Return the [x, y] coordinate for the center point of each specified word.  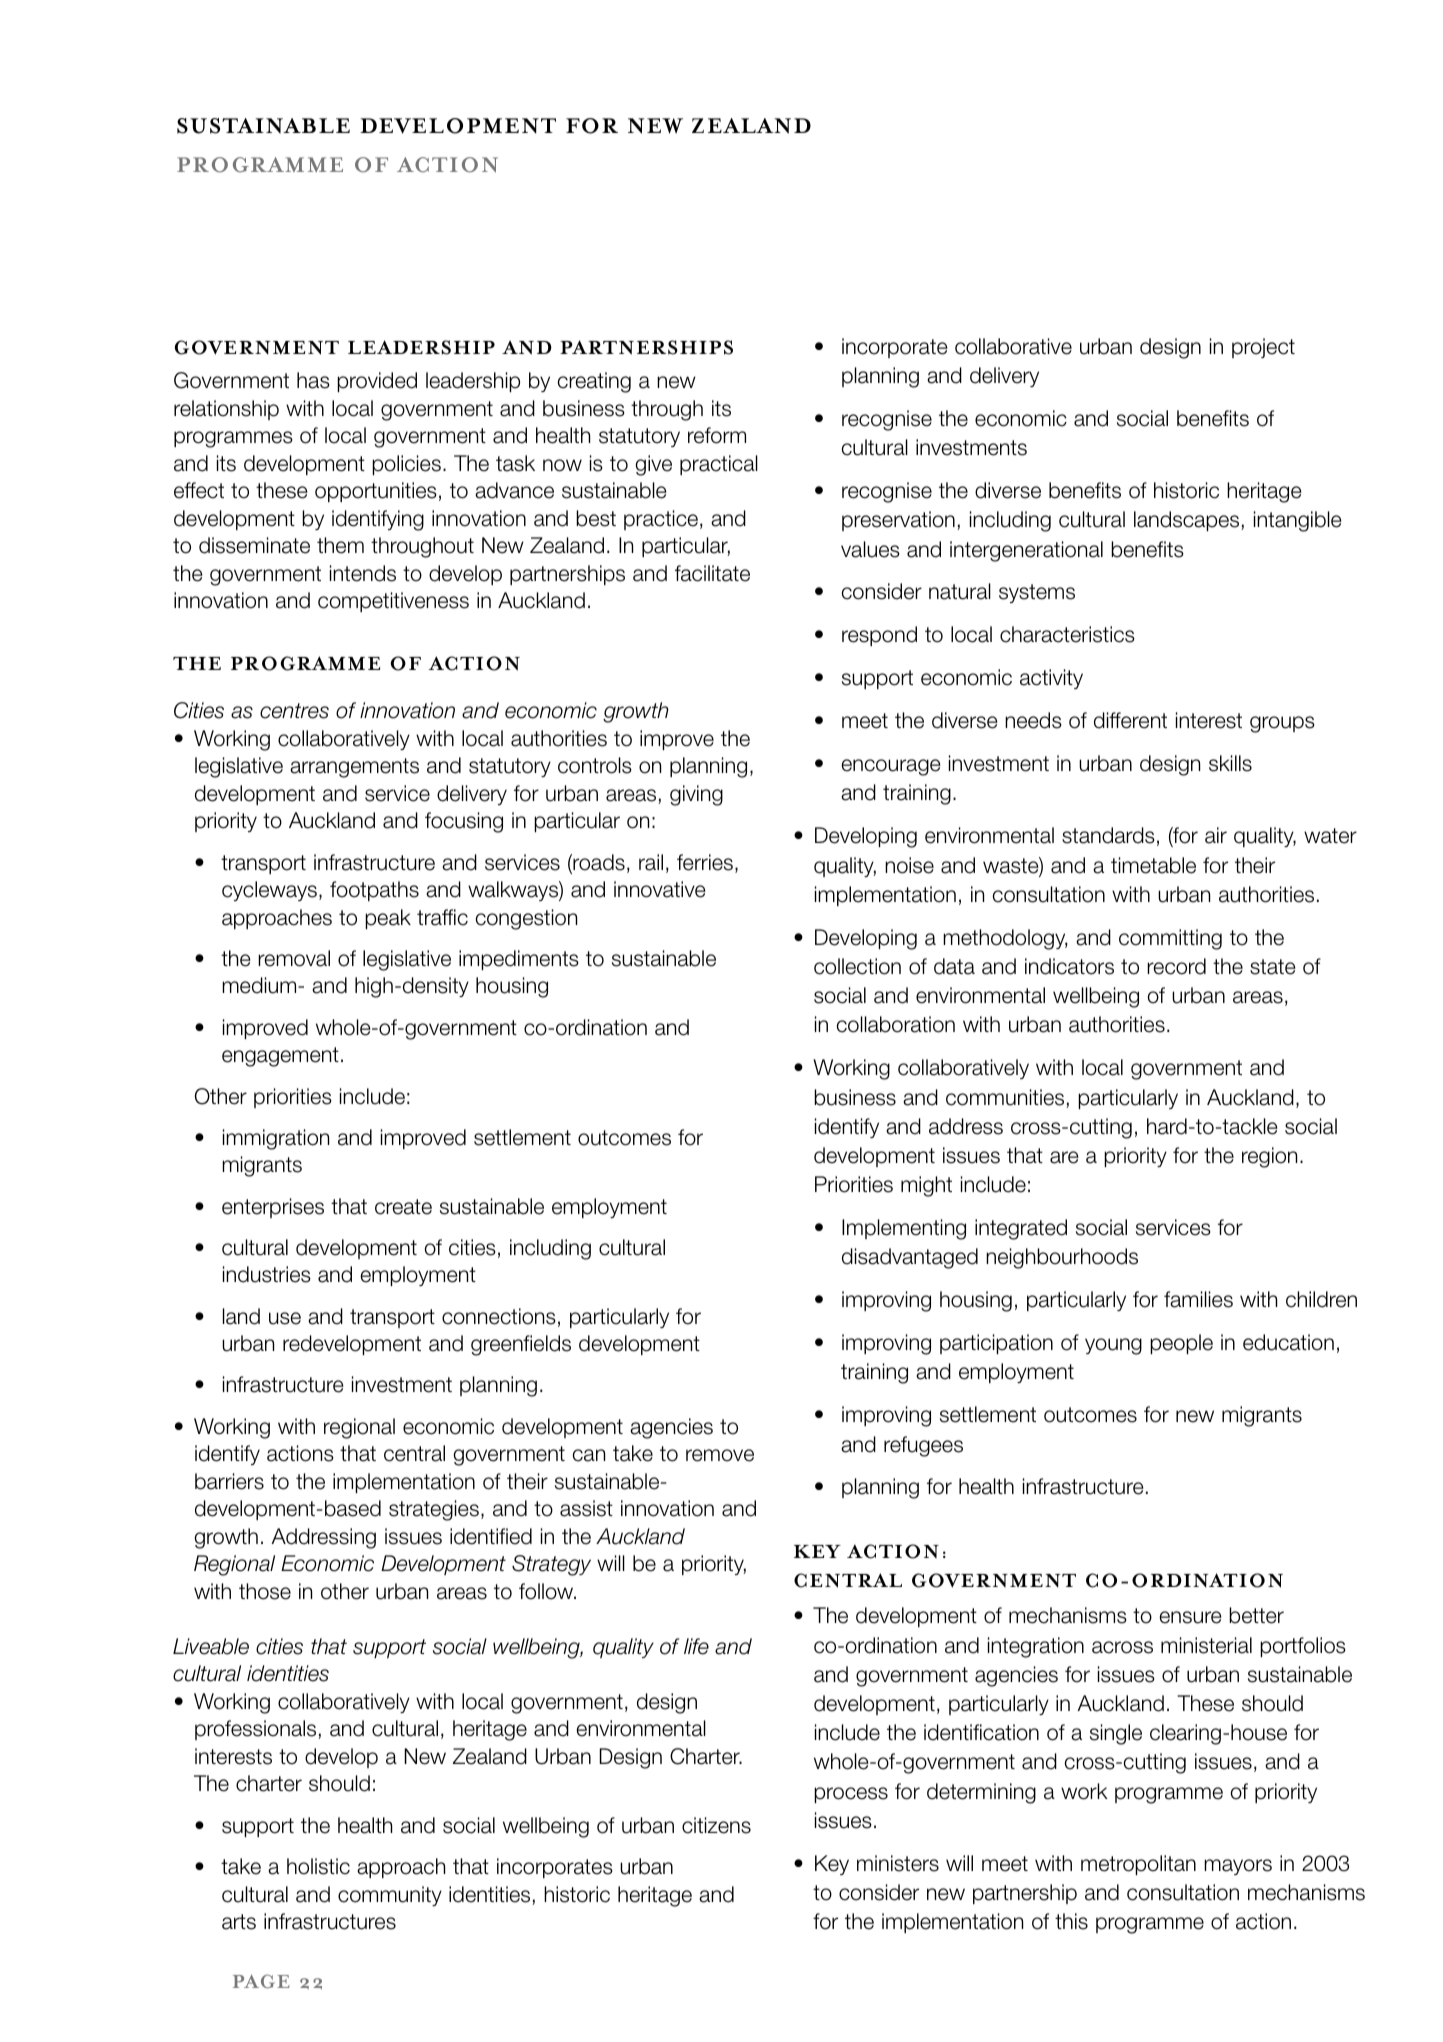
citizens [716, 1825]
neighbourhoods [1062, 1258]
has [313, 380]
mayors [1238, 1867]
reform [717, 435]
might [926, 1186]
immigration [276, 1139]
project [1263, 348]
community [390, 1896]
